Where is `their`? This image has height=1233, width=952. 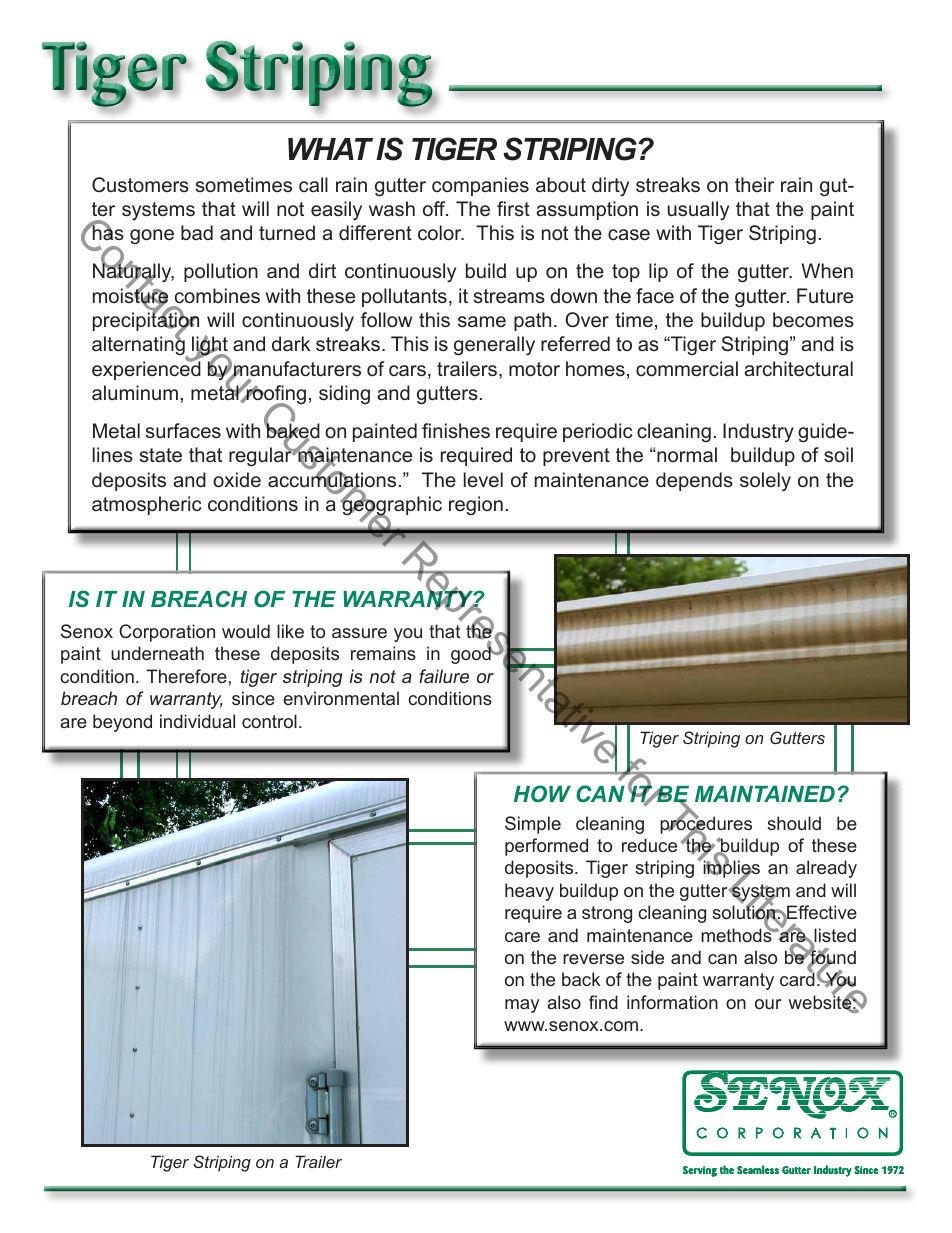 their is located at coordinates (754, 184).
